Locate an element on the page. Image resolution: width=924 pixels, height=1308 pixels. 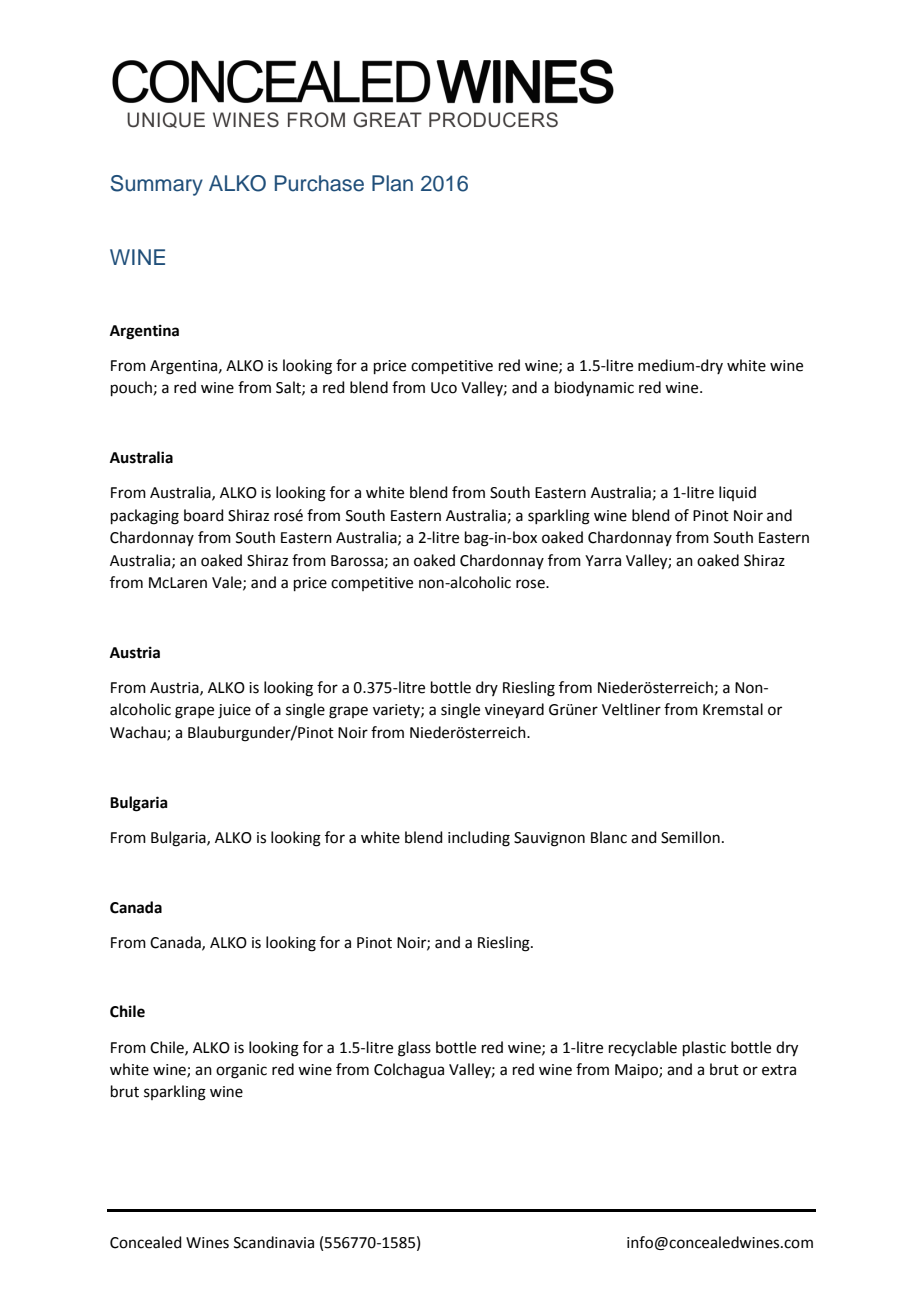
including is located at coordinates (479, 839).
